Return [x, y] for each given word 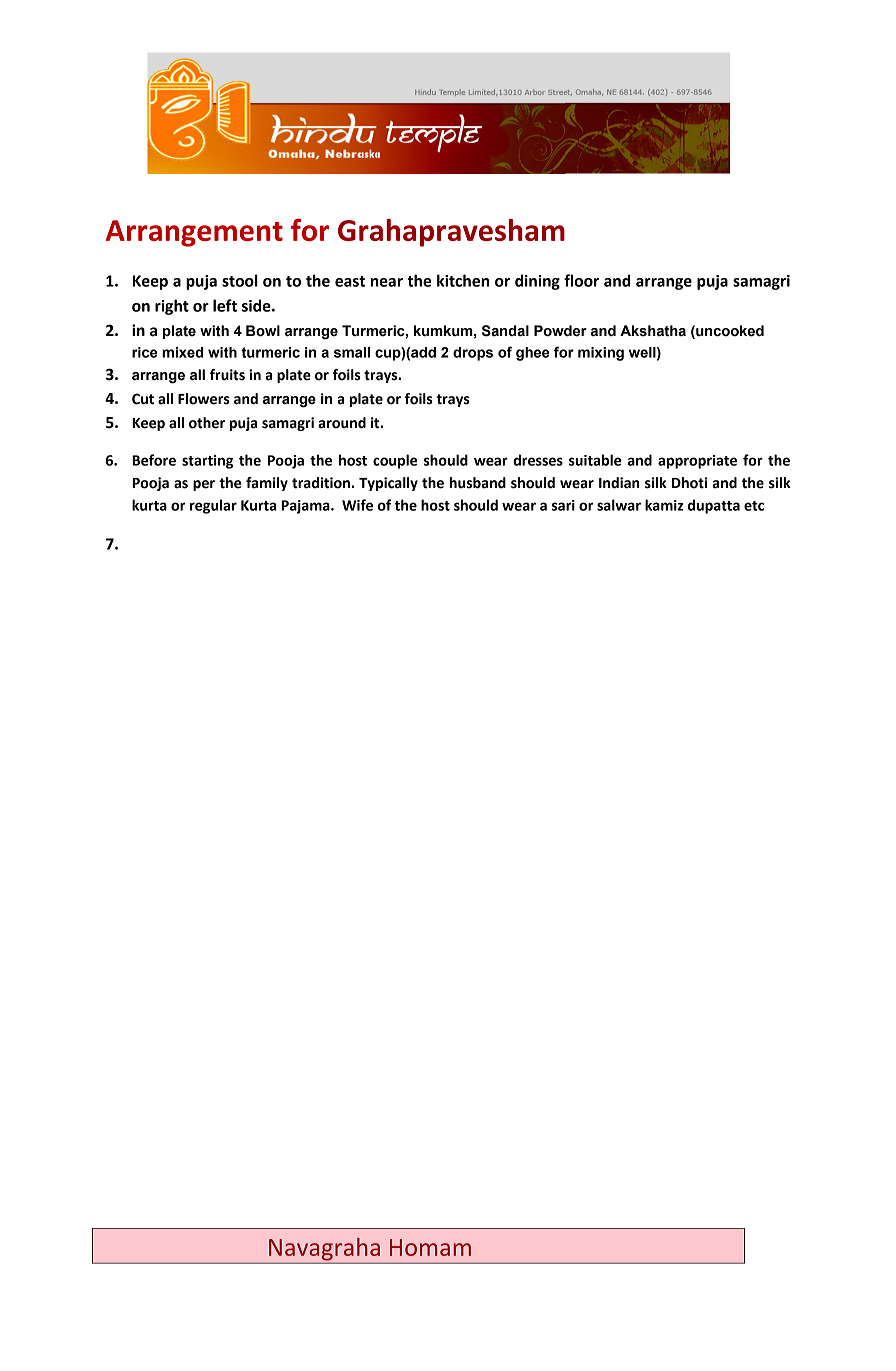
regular [213, 506]
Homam [430, 1247]
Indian [619, 483]
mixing [601, 354]
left [225, 305]
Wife [357, 505]
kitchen [463, 280]
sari [563, 505]
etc [754, 506]
